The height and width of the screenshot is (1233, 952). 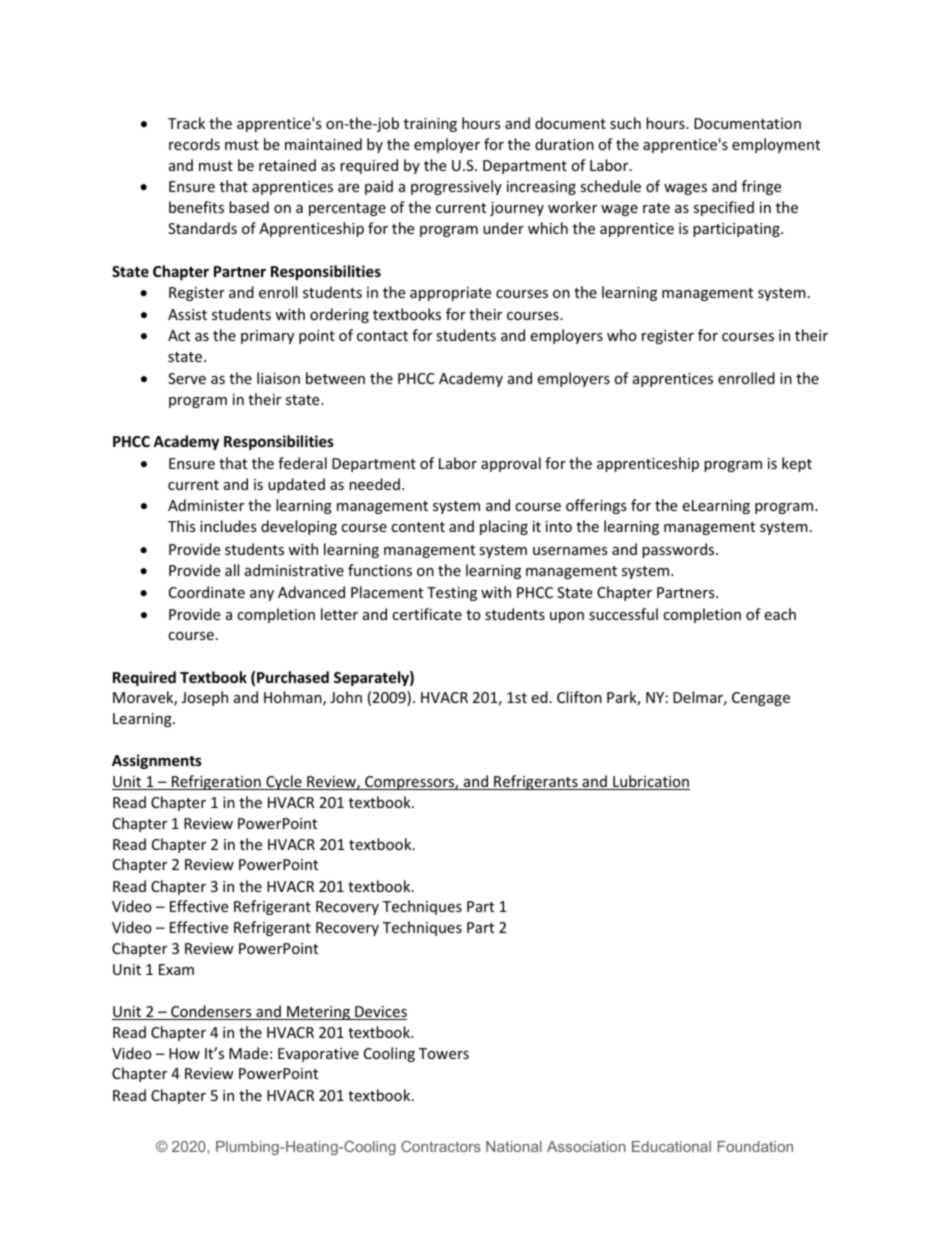 I want to click on Refrigeration, so click(x=216, y=782).
